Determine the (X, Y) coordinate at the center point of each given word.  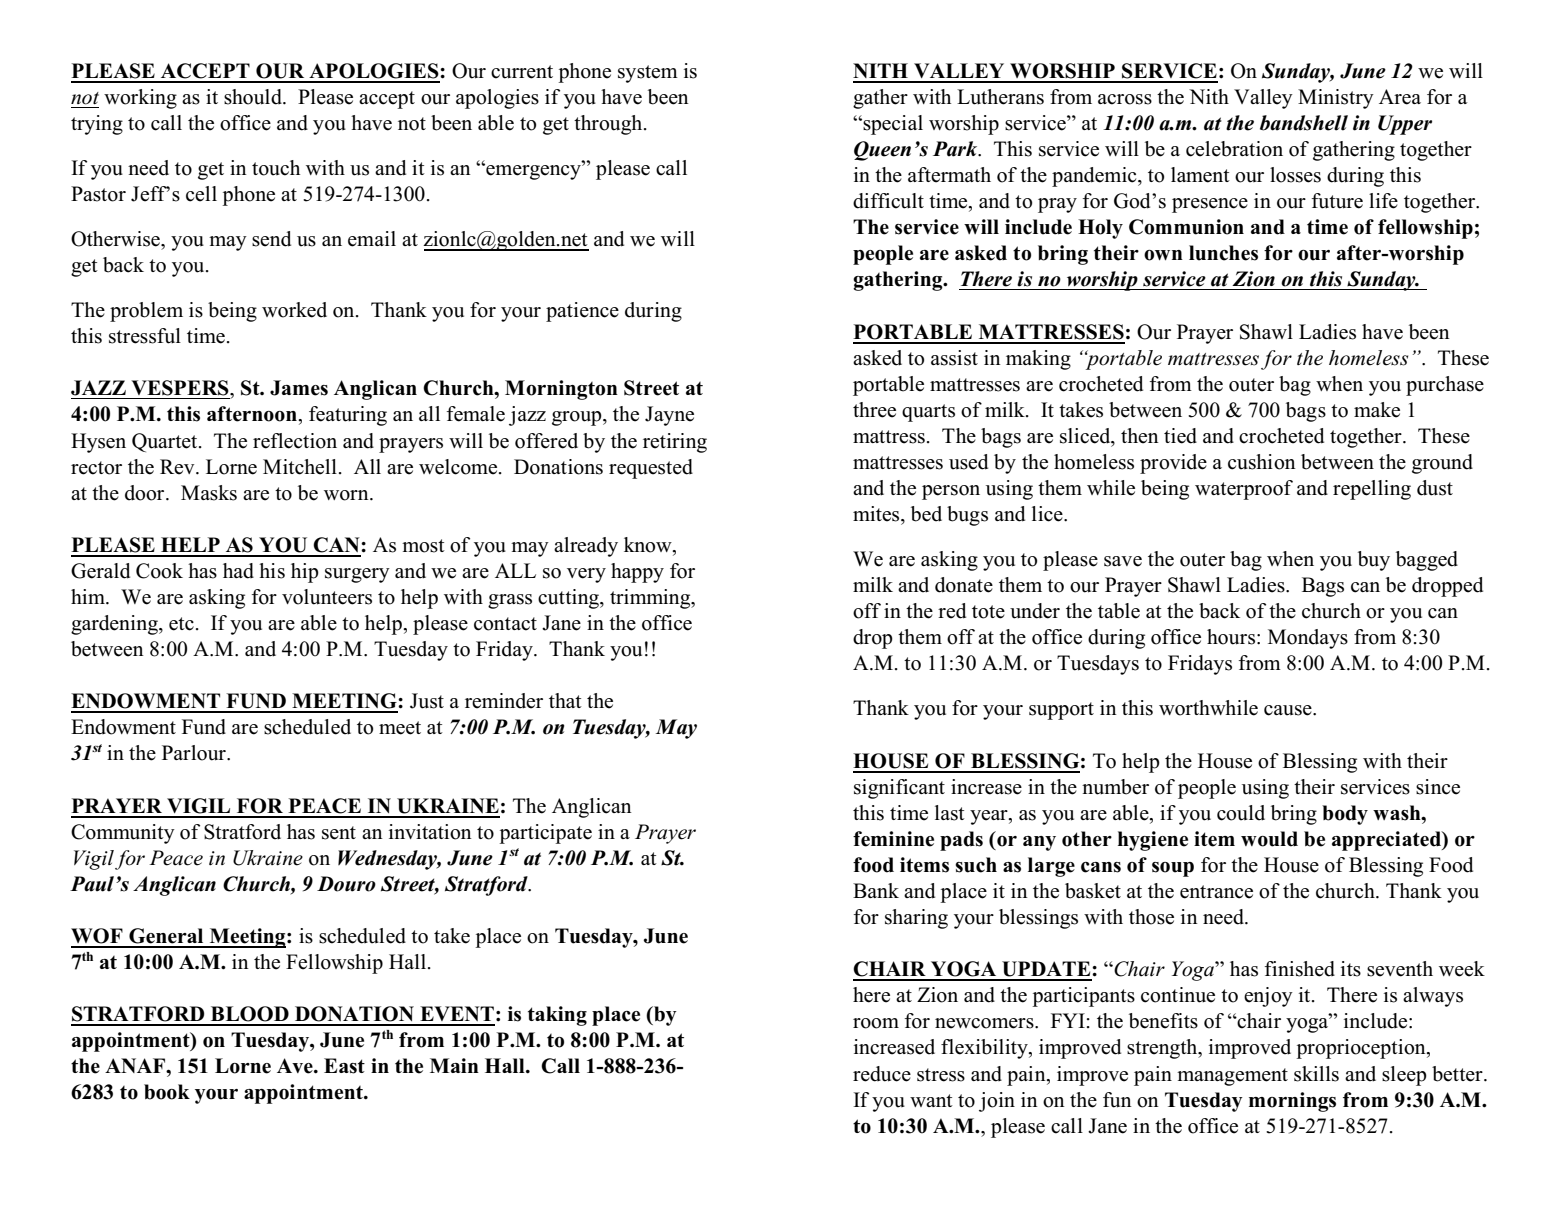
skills (1316, 1074)
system (648, 74)
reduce (882, 1074)
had (238, 571)
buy (1374, 561)
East (344, 1066)
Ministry (1336, 99)
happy (637, 573)
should (254, 97)
